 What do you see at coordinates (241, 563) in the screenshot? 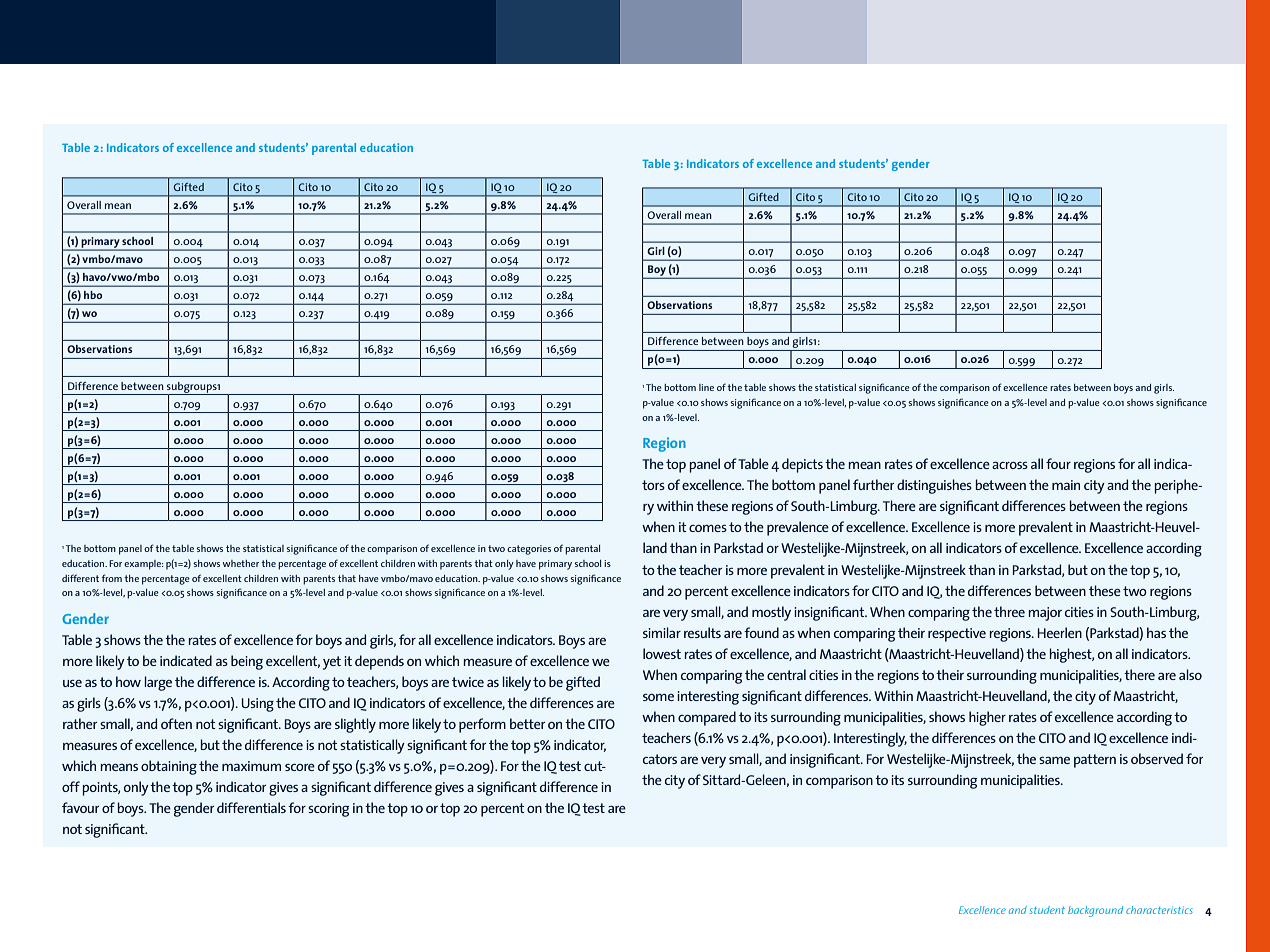
I see `whether` at bounding box center [241, 563].
